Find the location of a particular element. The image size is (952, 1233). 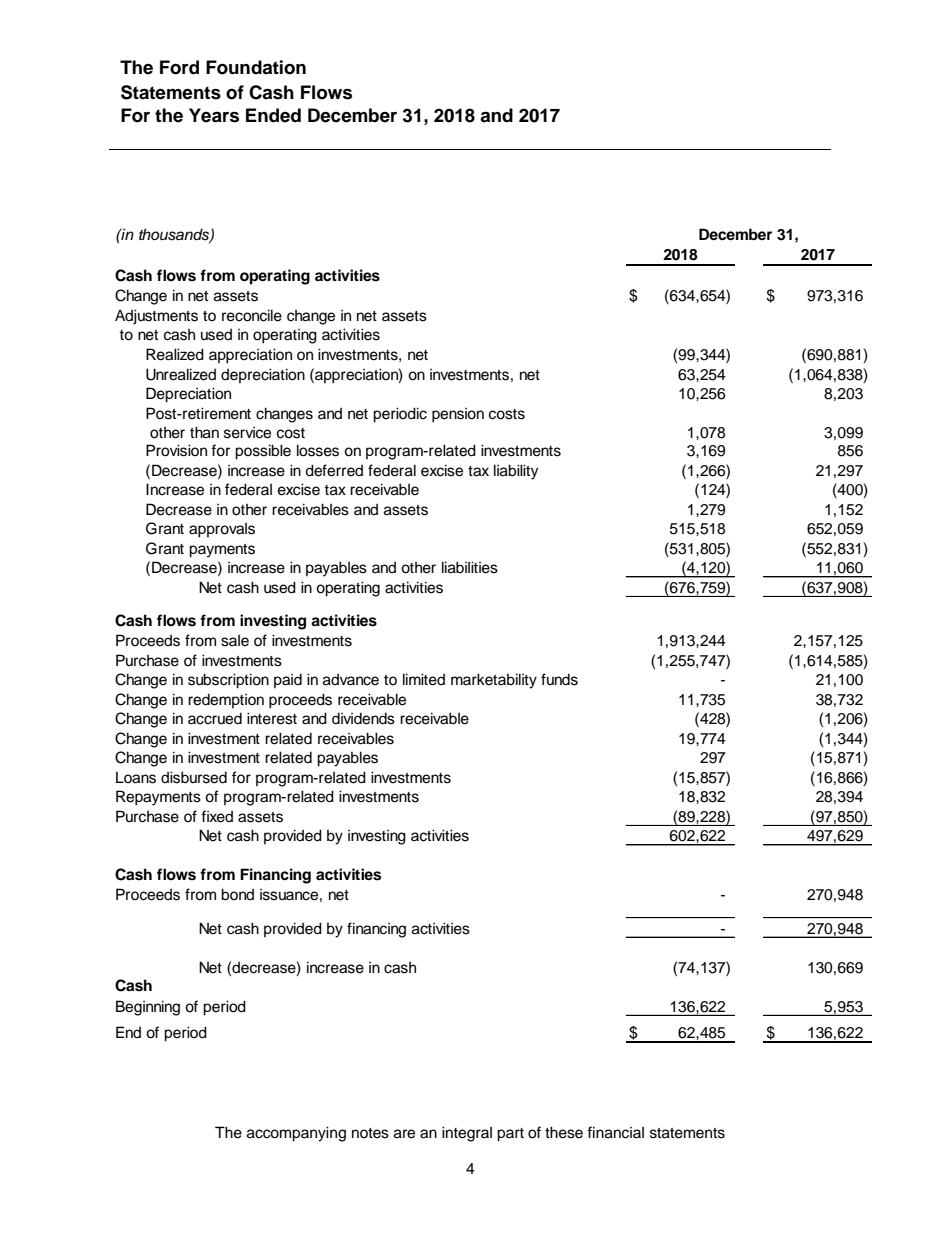

dividends is located at coordinates (363, 718).
